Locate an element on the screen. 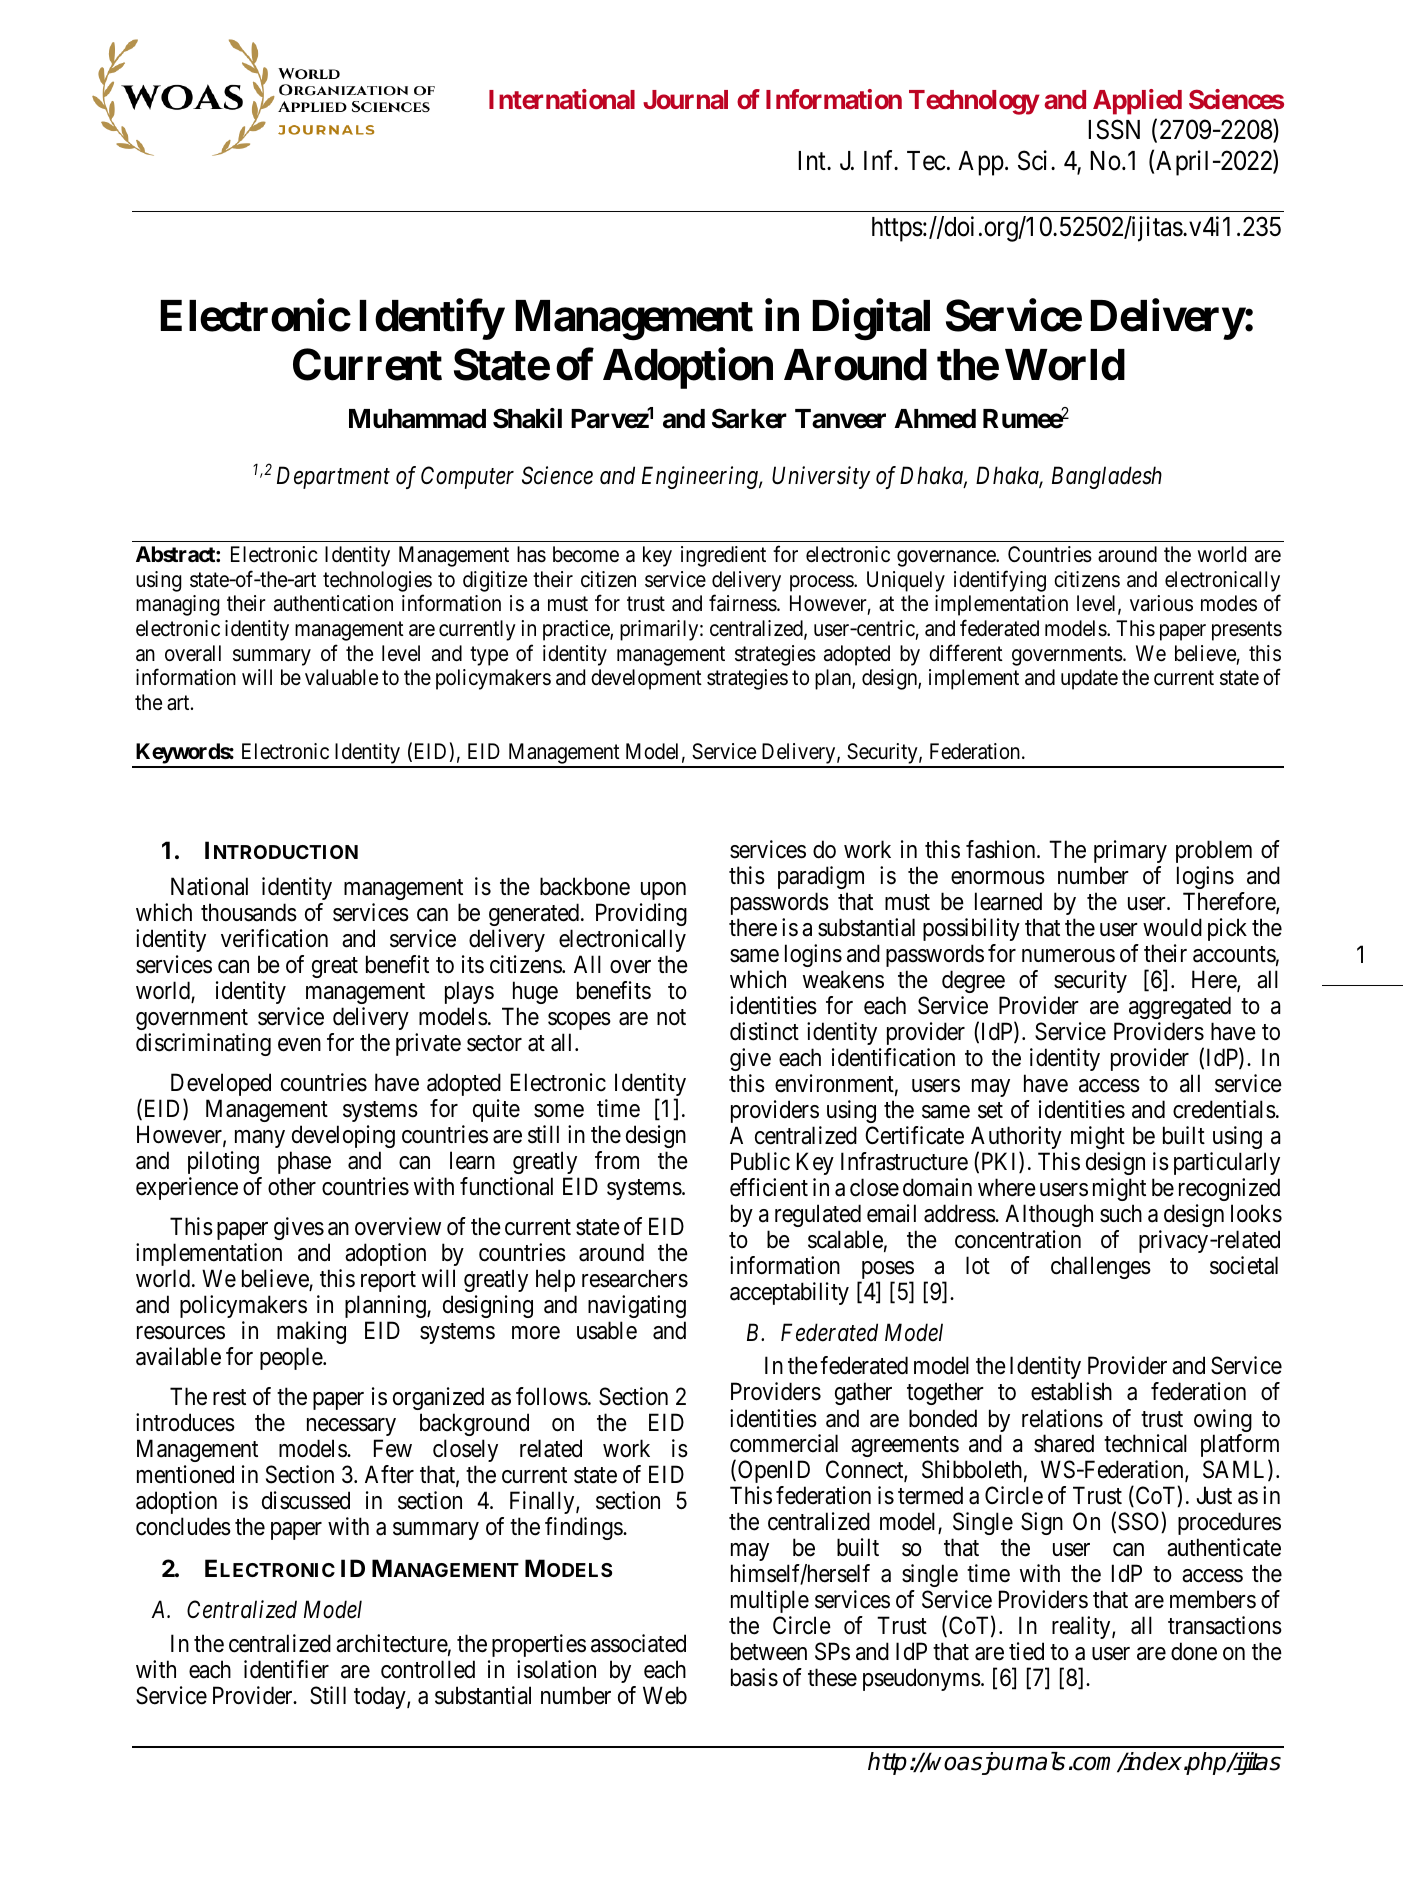 Image resolution: width=1416 pixels, height=1888 pixels. identifier is located at coordinates (286, 1669).
